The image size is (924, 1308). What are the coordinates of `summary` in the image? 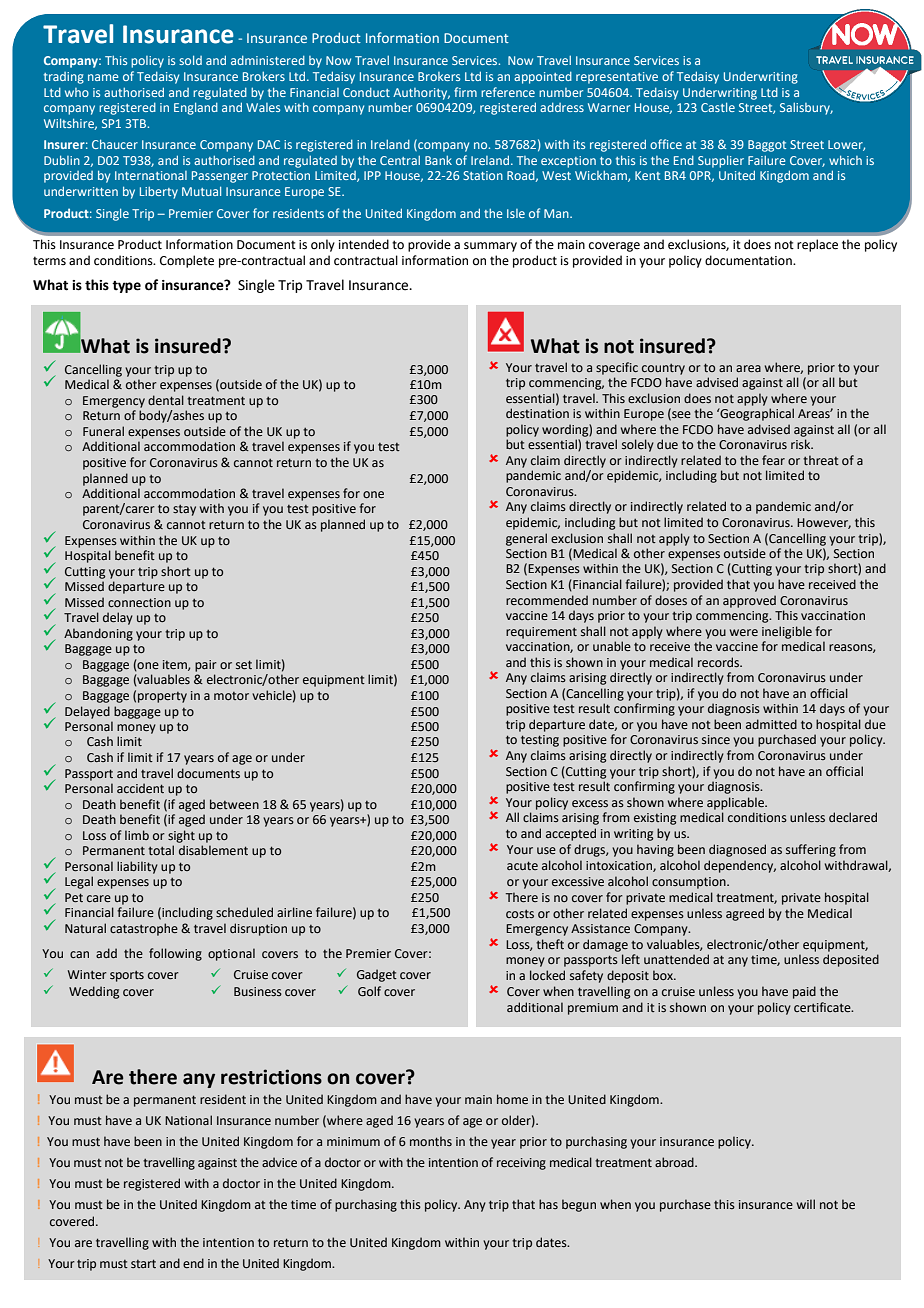 It's located at (490, 247).
